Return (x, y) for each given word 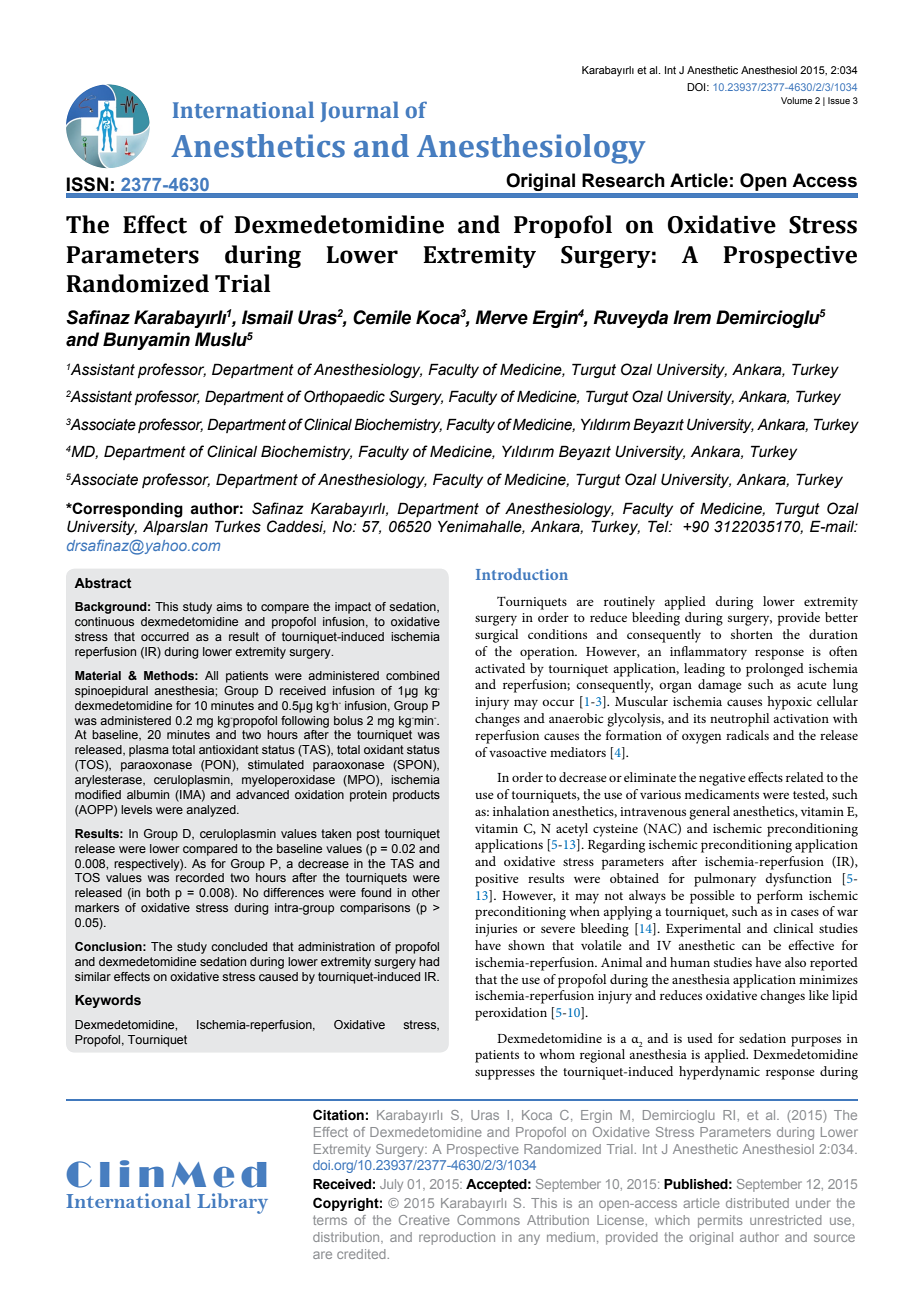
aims (229, 606)
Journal (359, 111)
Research (623, 180)
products (416, 796)
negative (722, 779)
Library (232, 1203)
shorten (752, 634)
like (819, 995)
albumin (148, 794)
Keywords (108, 1001)
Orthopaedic (344, 397)
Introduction (522, 574)
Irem (692, 317)
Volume (796, 100)
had (429, 961)
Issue (839, 100)
